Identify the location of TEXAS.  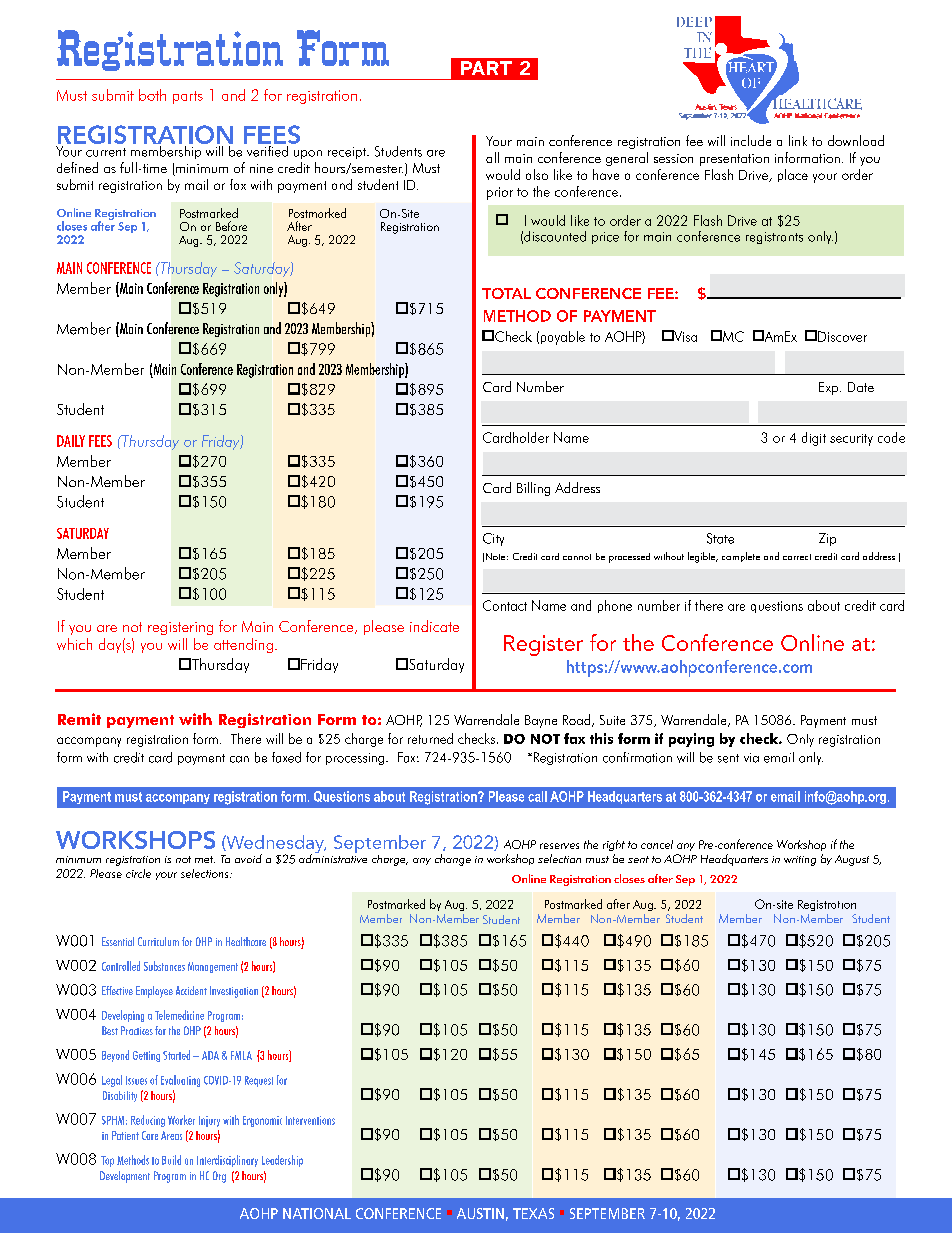
(533, 1213).
